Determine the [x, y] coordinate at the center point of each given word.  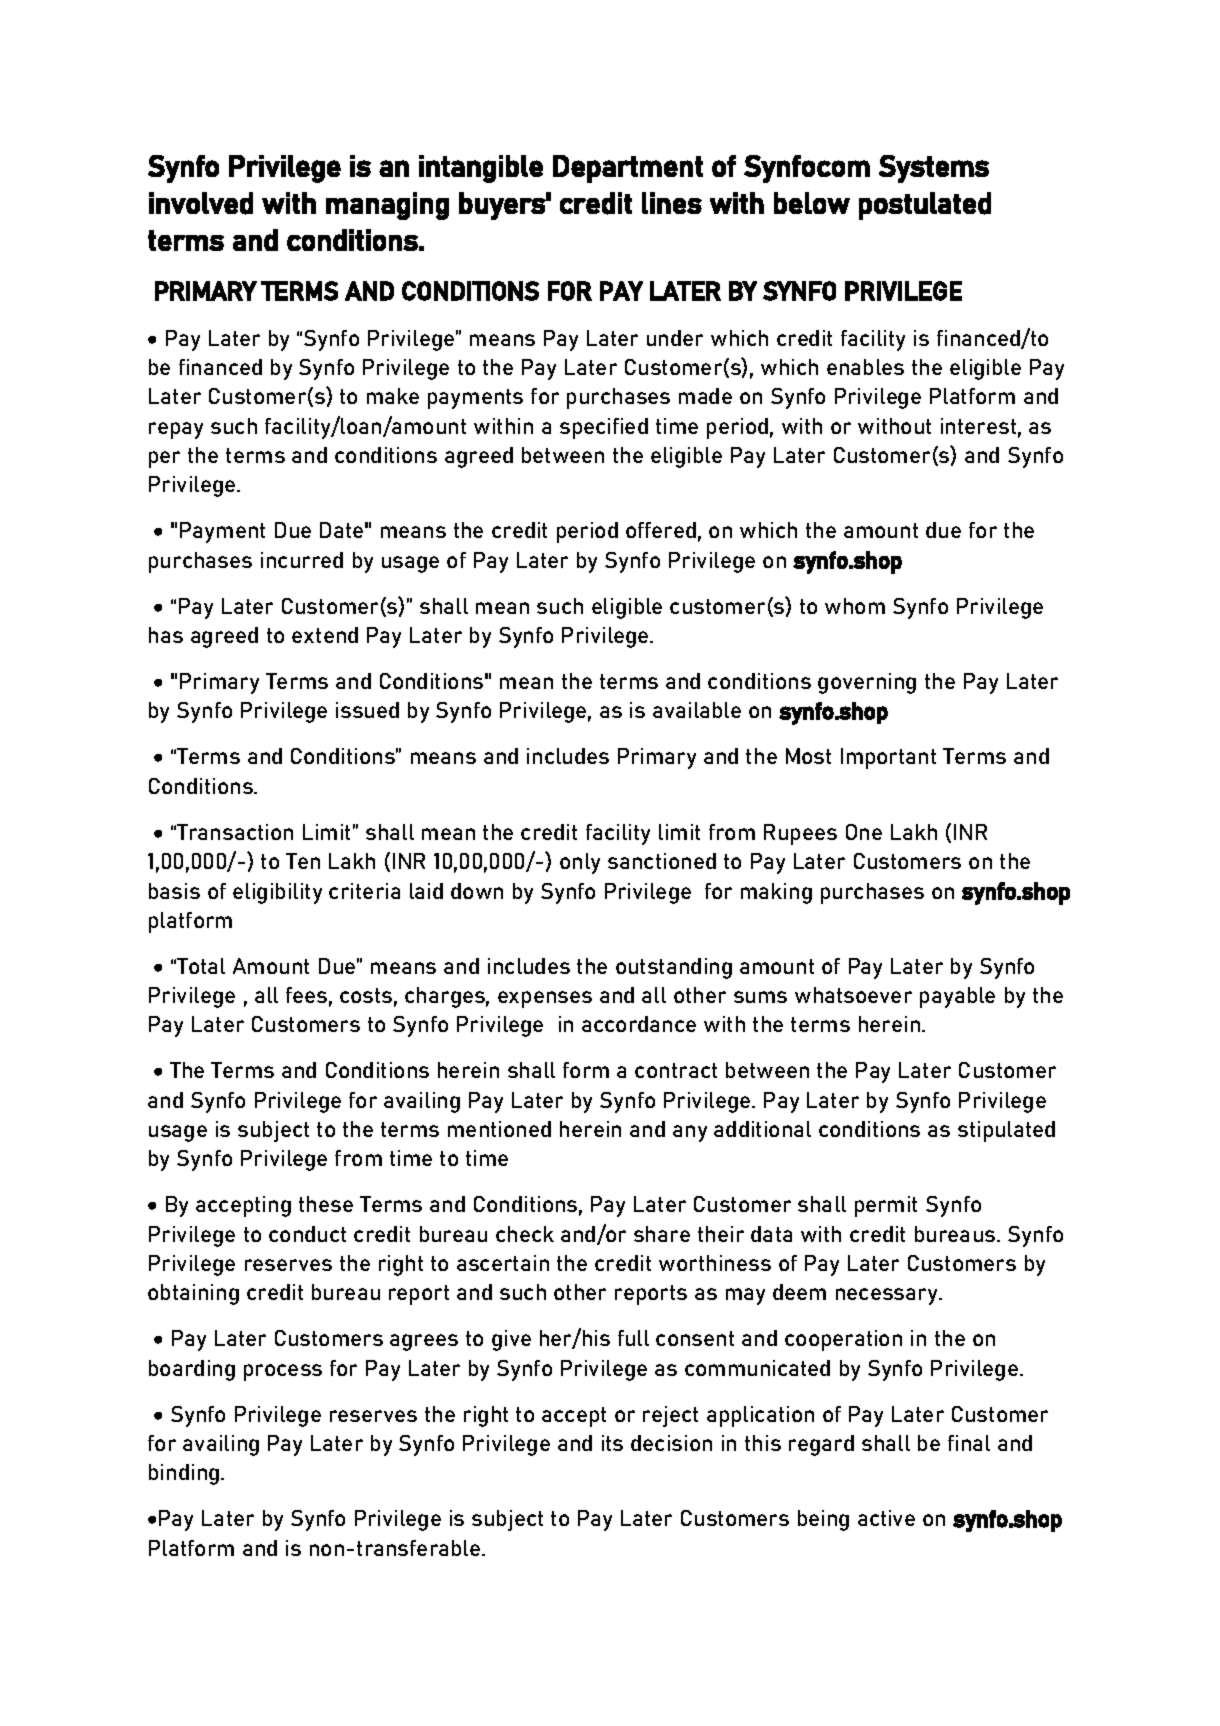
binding [185, 1474]
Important [888, 758]
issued [367, 710]
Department [628, 169]
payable [957, 997]
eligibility [277, 893]
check [525, 1234]
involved [201, 203]
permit [886, 1206]
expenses [545, 999]
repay [176, 430]
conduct [307, 1234]
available [697, 710]
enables [865, 367]
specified [604, 428]
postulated [925, 206]
